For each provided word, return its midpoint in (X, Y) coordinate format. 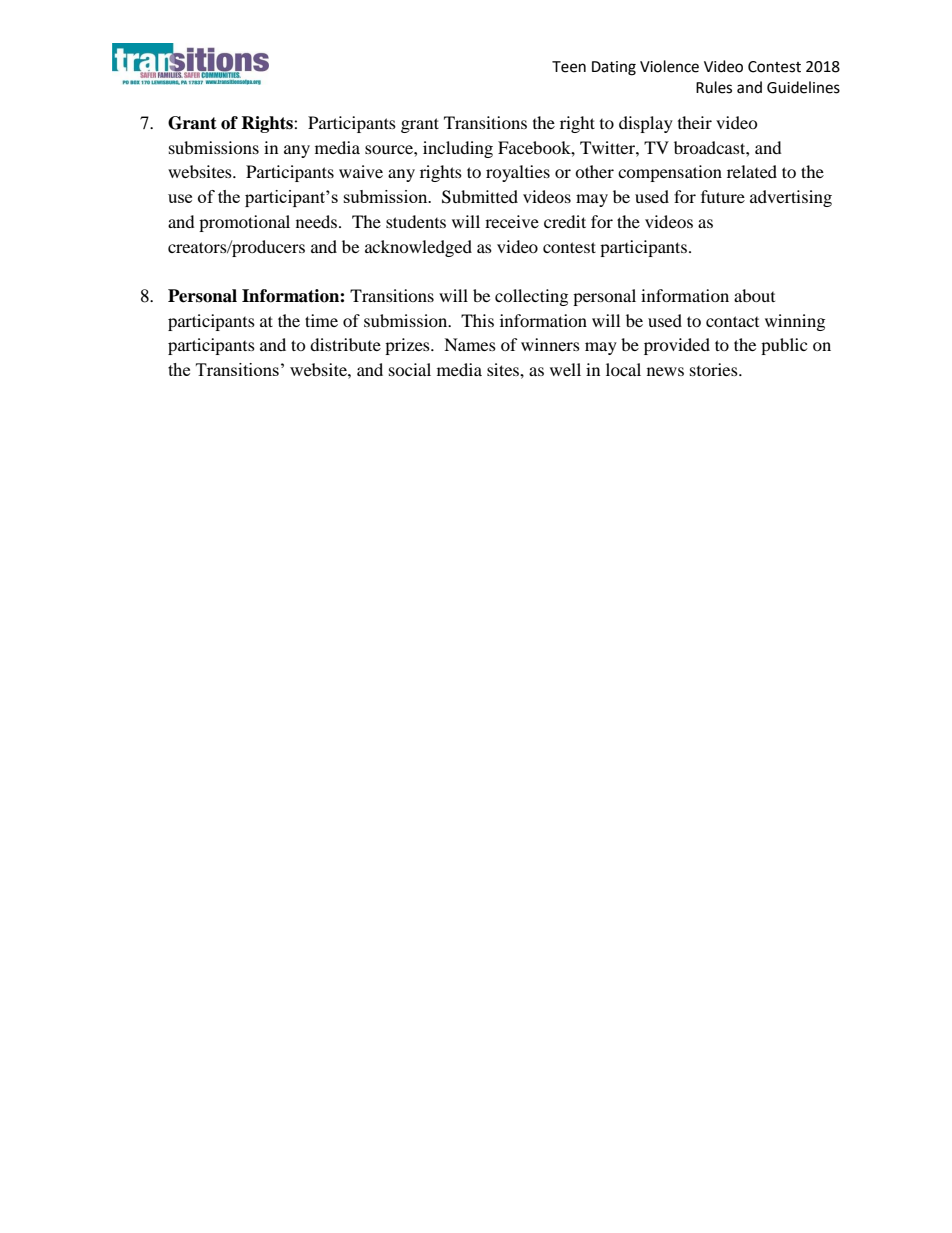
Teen (569, 67)
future (723, 196)
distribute (345, 344)
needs (318, 221)
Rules (714, 87)
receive (512, 221)
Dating (614, 68)
